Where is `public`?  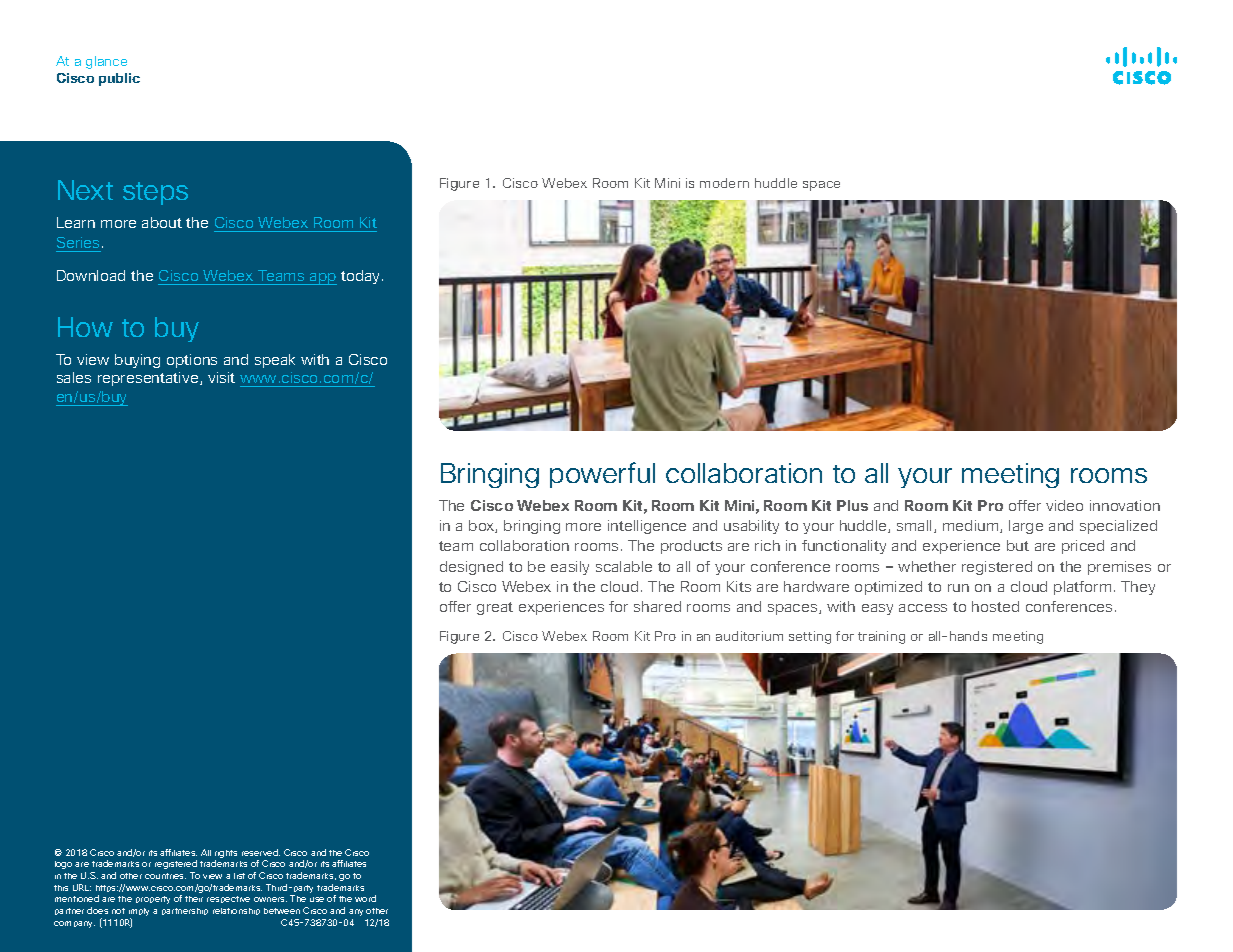
public is located at coordinates (119, 79).
